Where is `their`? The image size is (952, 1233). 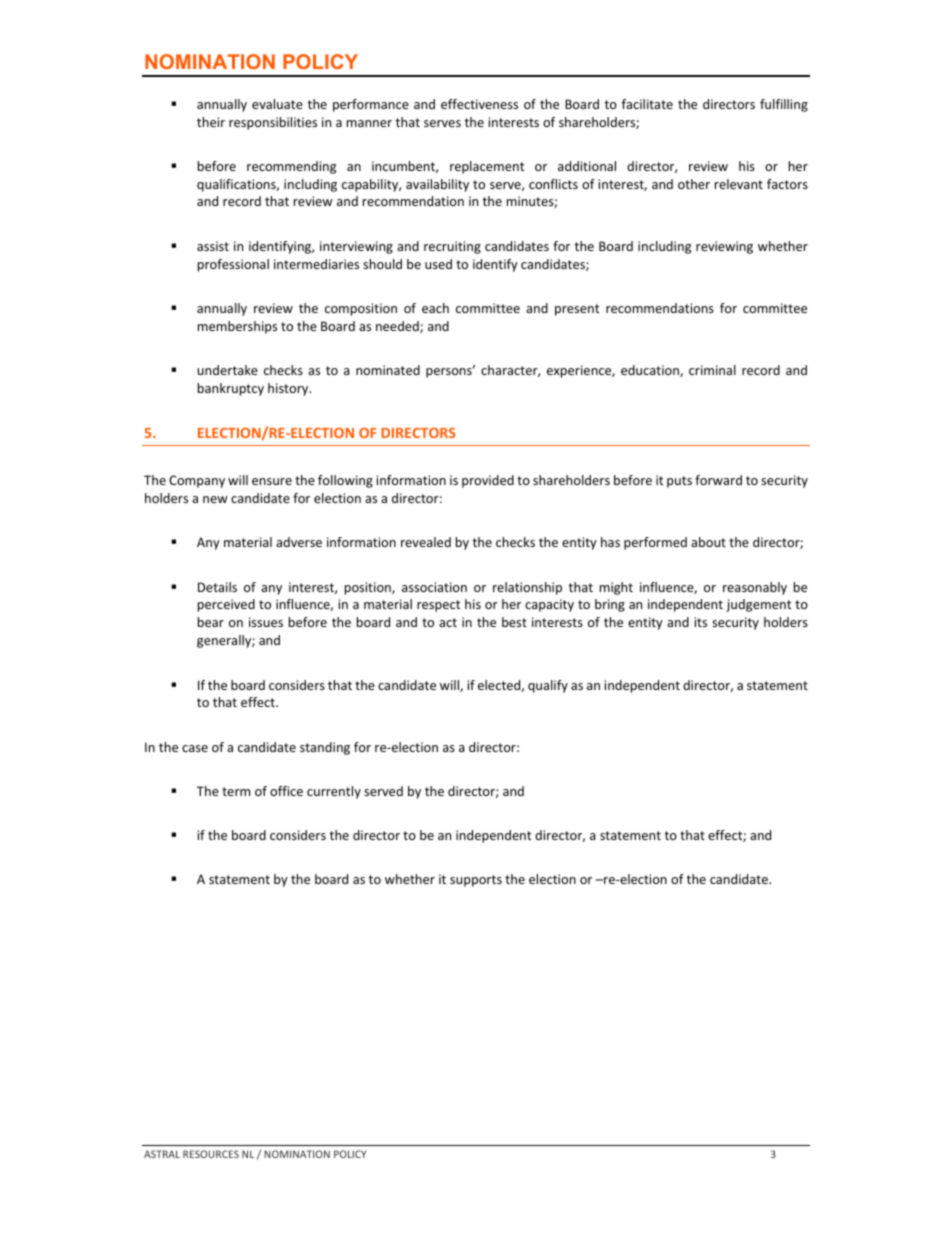
their is located at coordinates (211, 122).
